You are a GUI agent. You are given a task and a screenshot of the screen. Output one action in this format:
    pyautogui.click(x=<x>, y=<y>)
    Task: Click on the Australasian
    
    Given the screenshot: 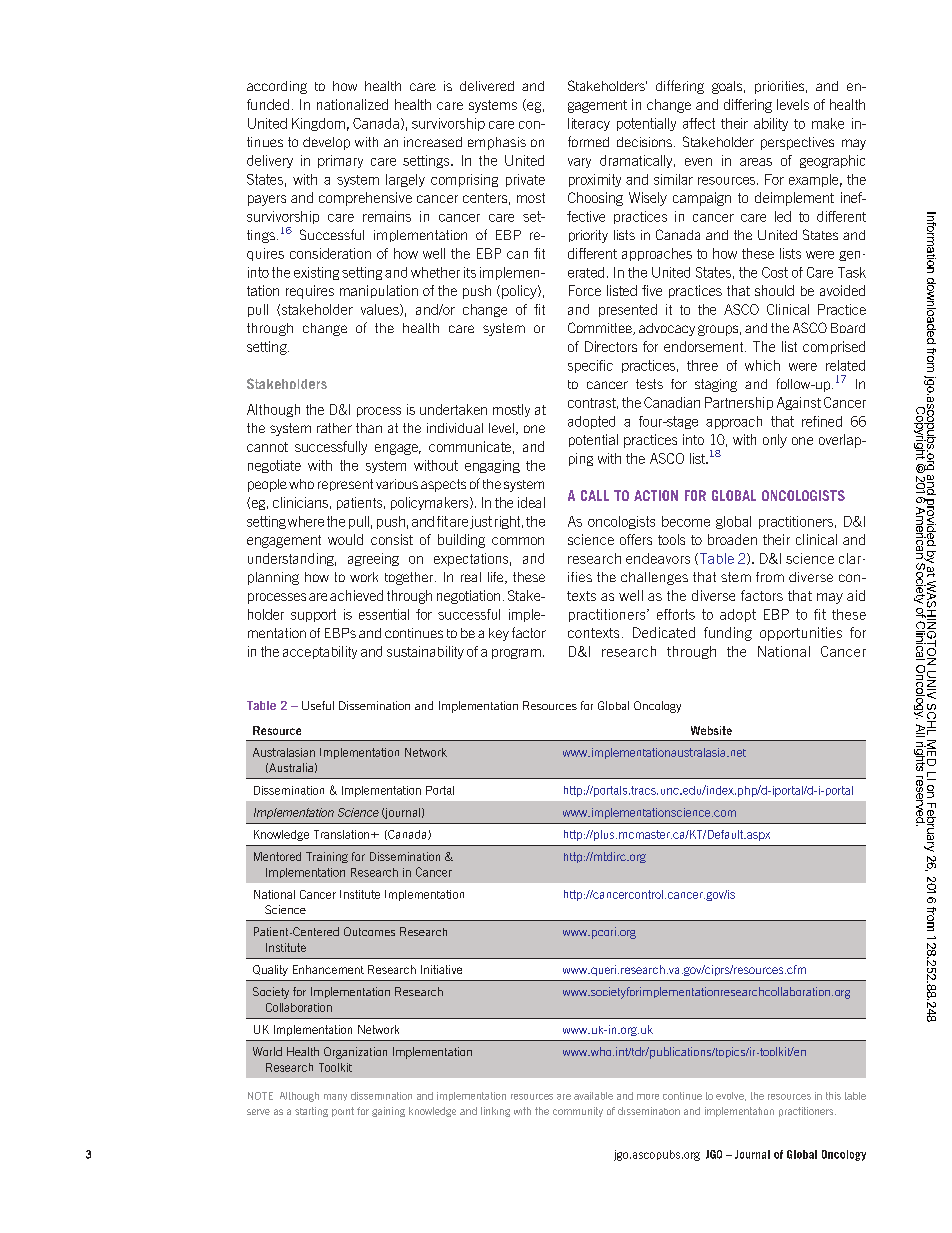 What is the action you would take?
    pyautogui.click(x=284, y=752)
